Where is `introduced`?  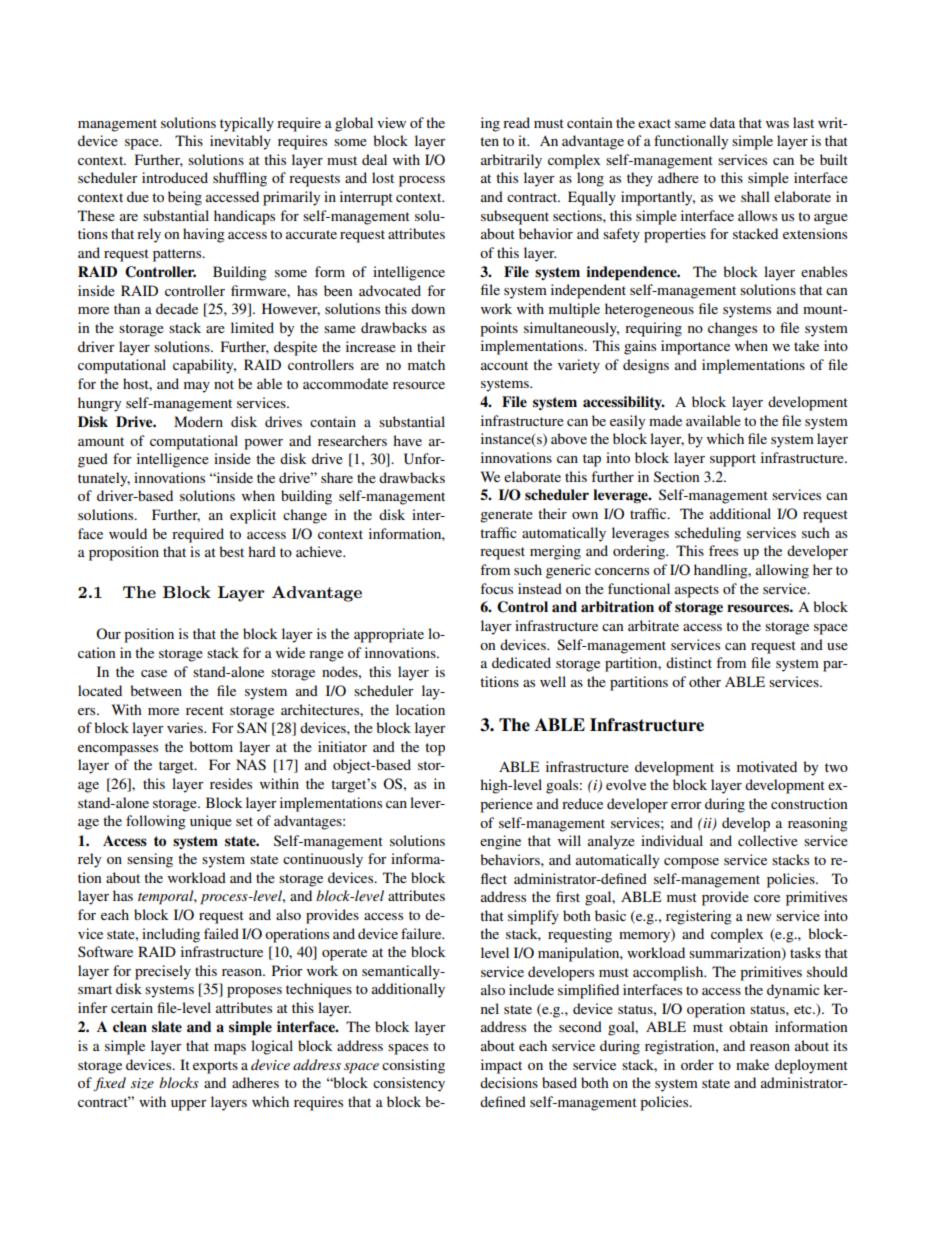 introduced is located at coordinates (175, 177).
